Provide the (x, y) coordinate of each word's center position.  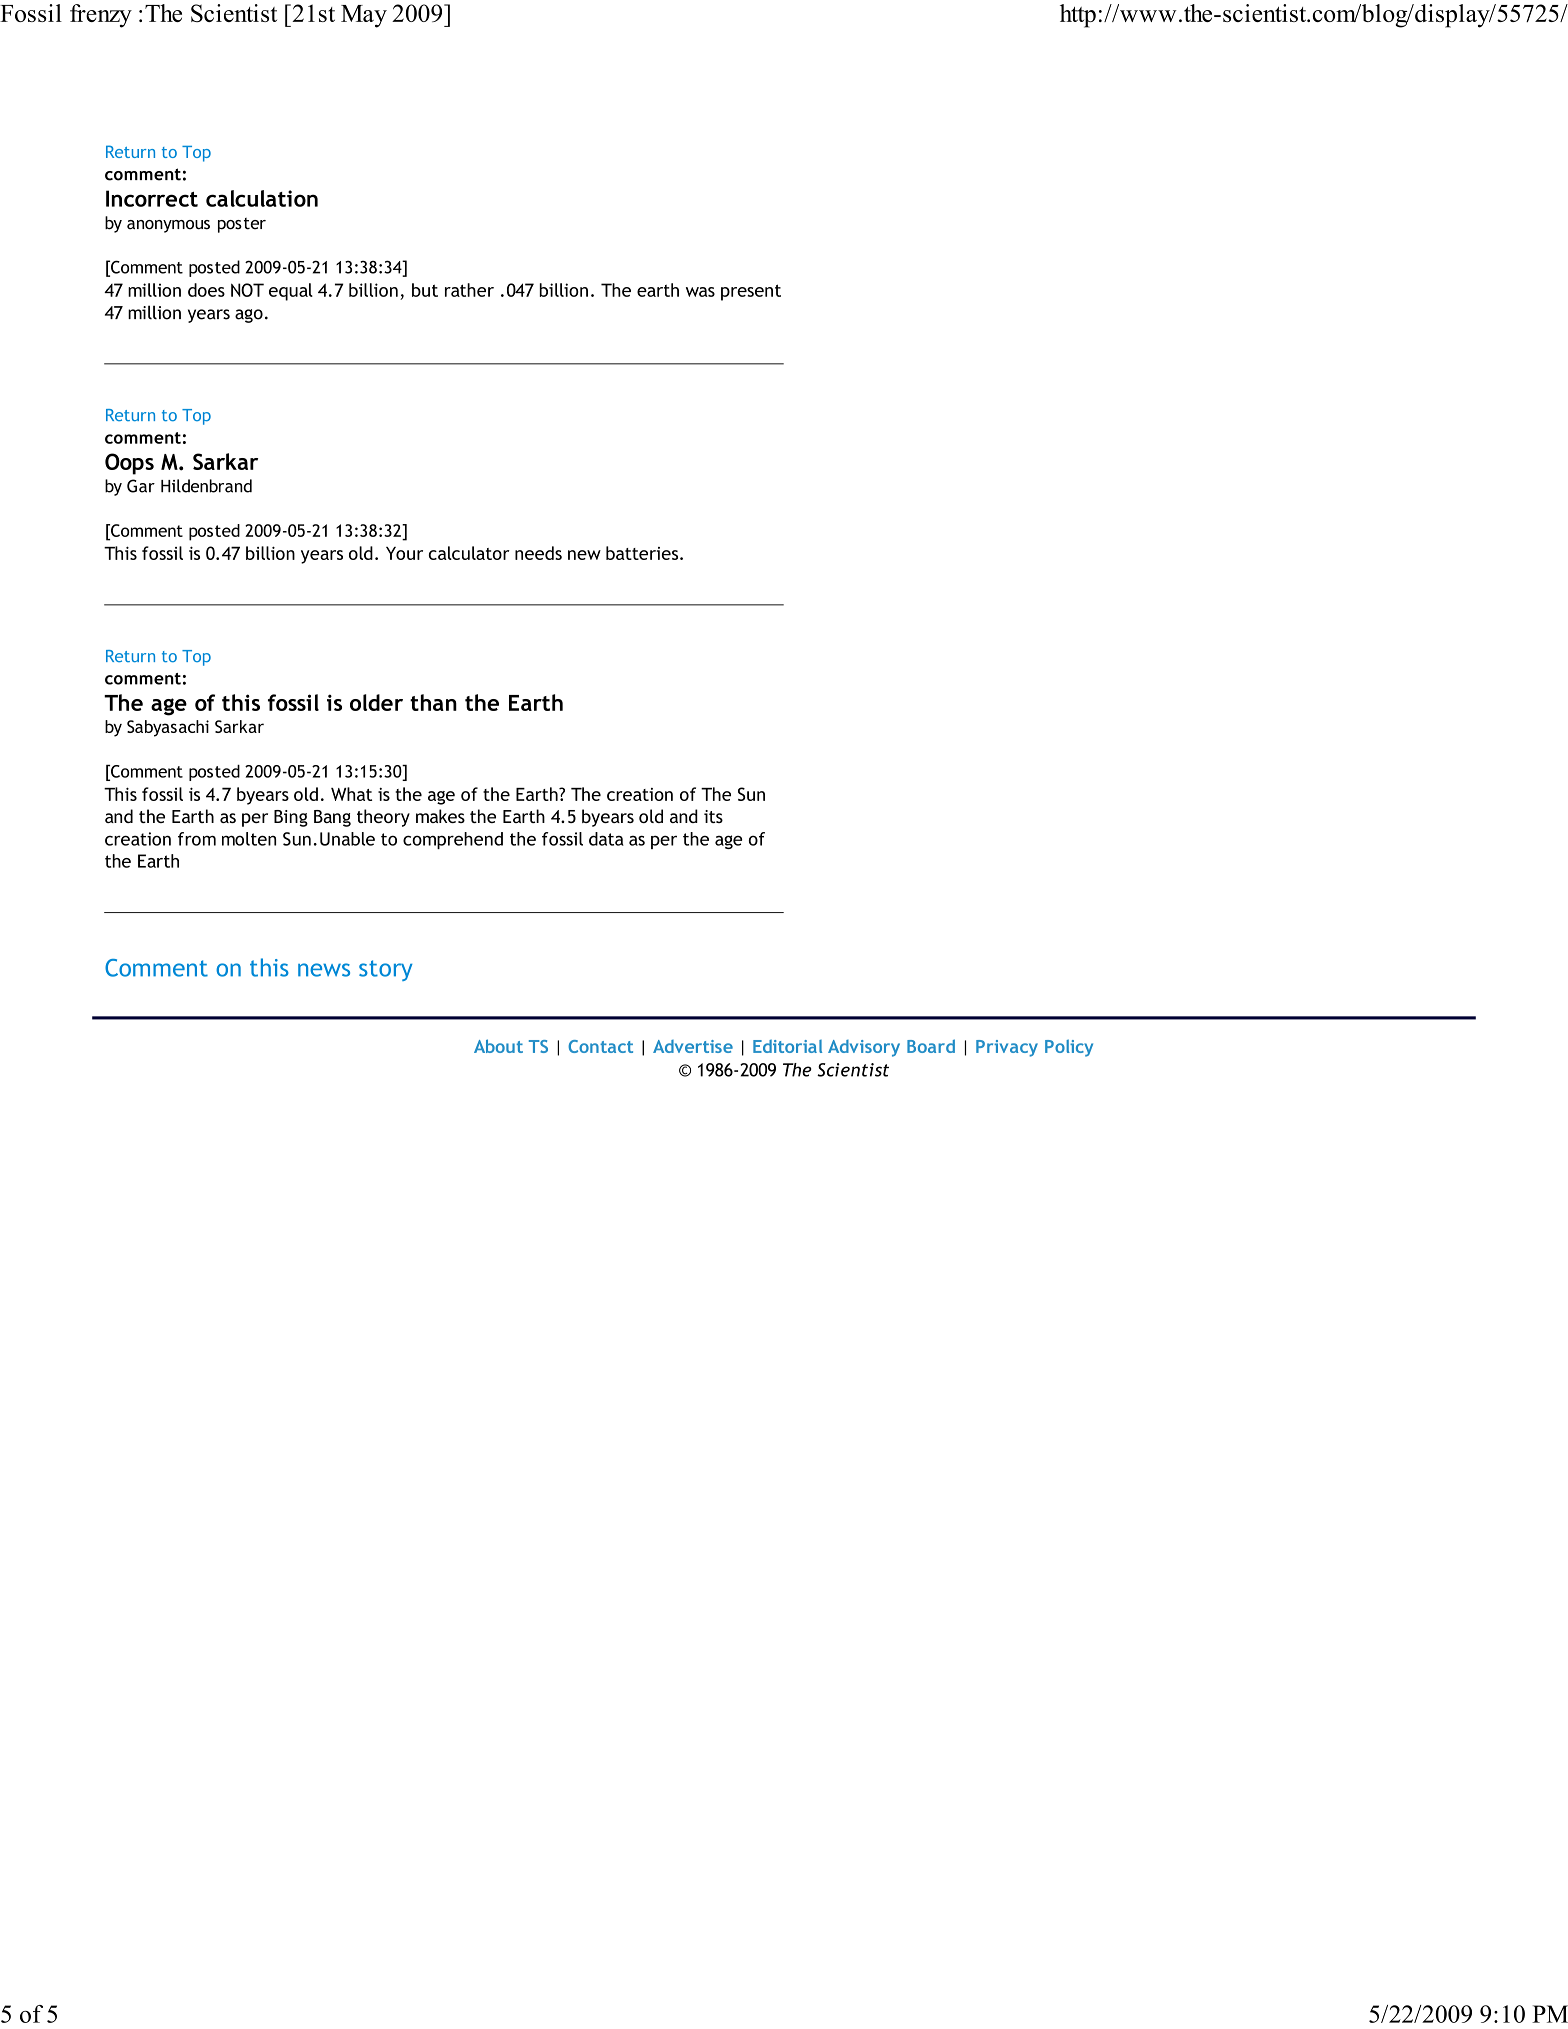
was (700, 292)
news (324, 970)
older (376, 702)
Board (931, 1046)
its (713, 816)
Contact (600, 1046)
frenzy (101, 16)
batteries (643, 553)
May (364, 16)
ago (249, 316)
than (433, 702)
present (751, 292)
